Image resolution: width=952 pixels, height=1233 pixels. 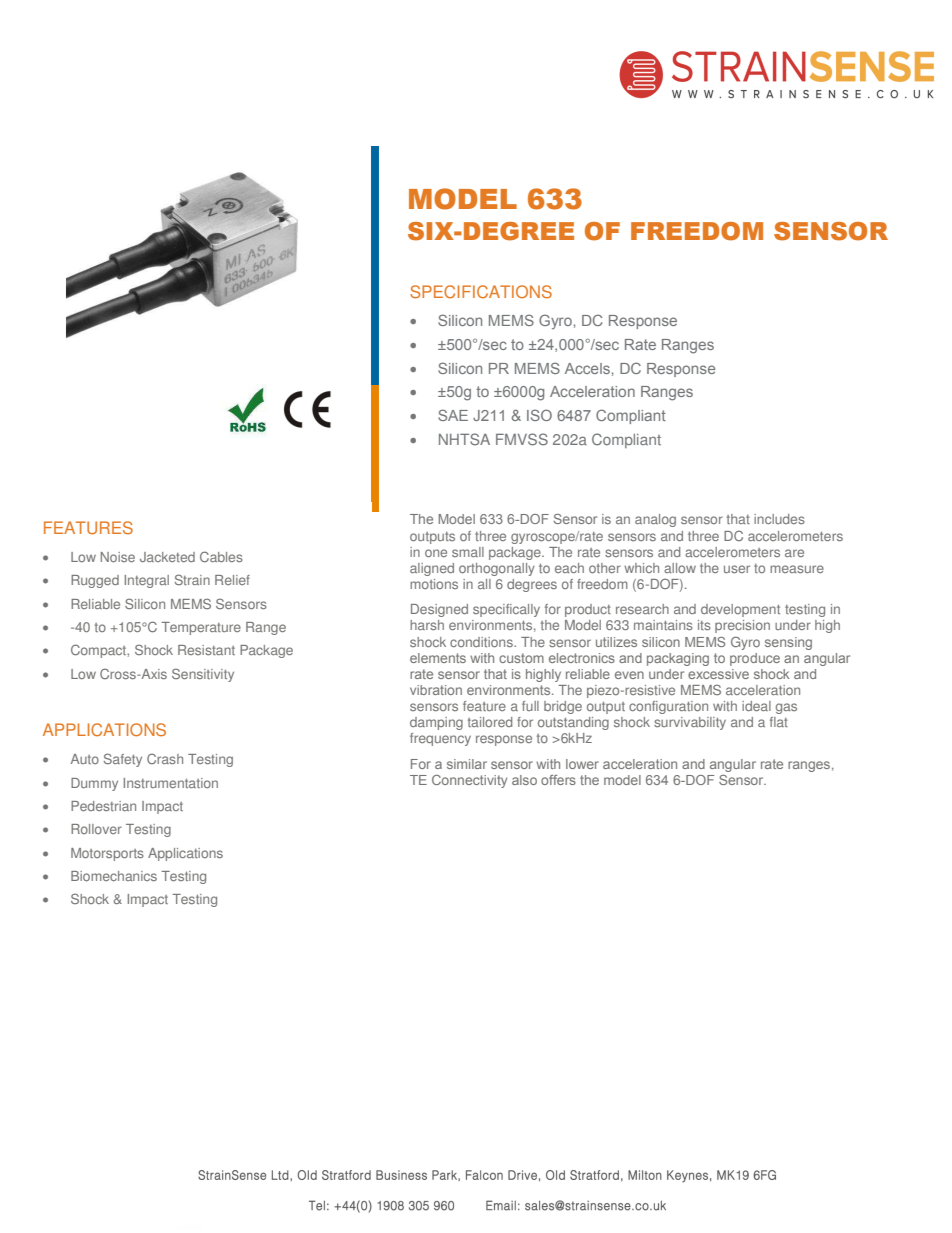 What do you see at coordinates (737, 569) in the screenshot?
I see `user` at bounding box center [737, 569].
